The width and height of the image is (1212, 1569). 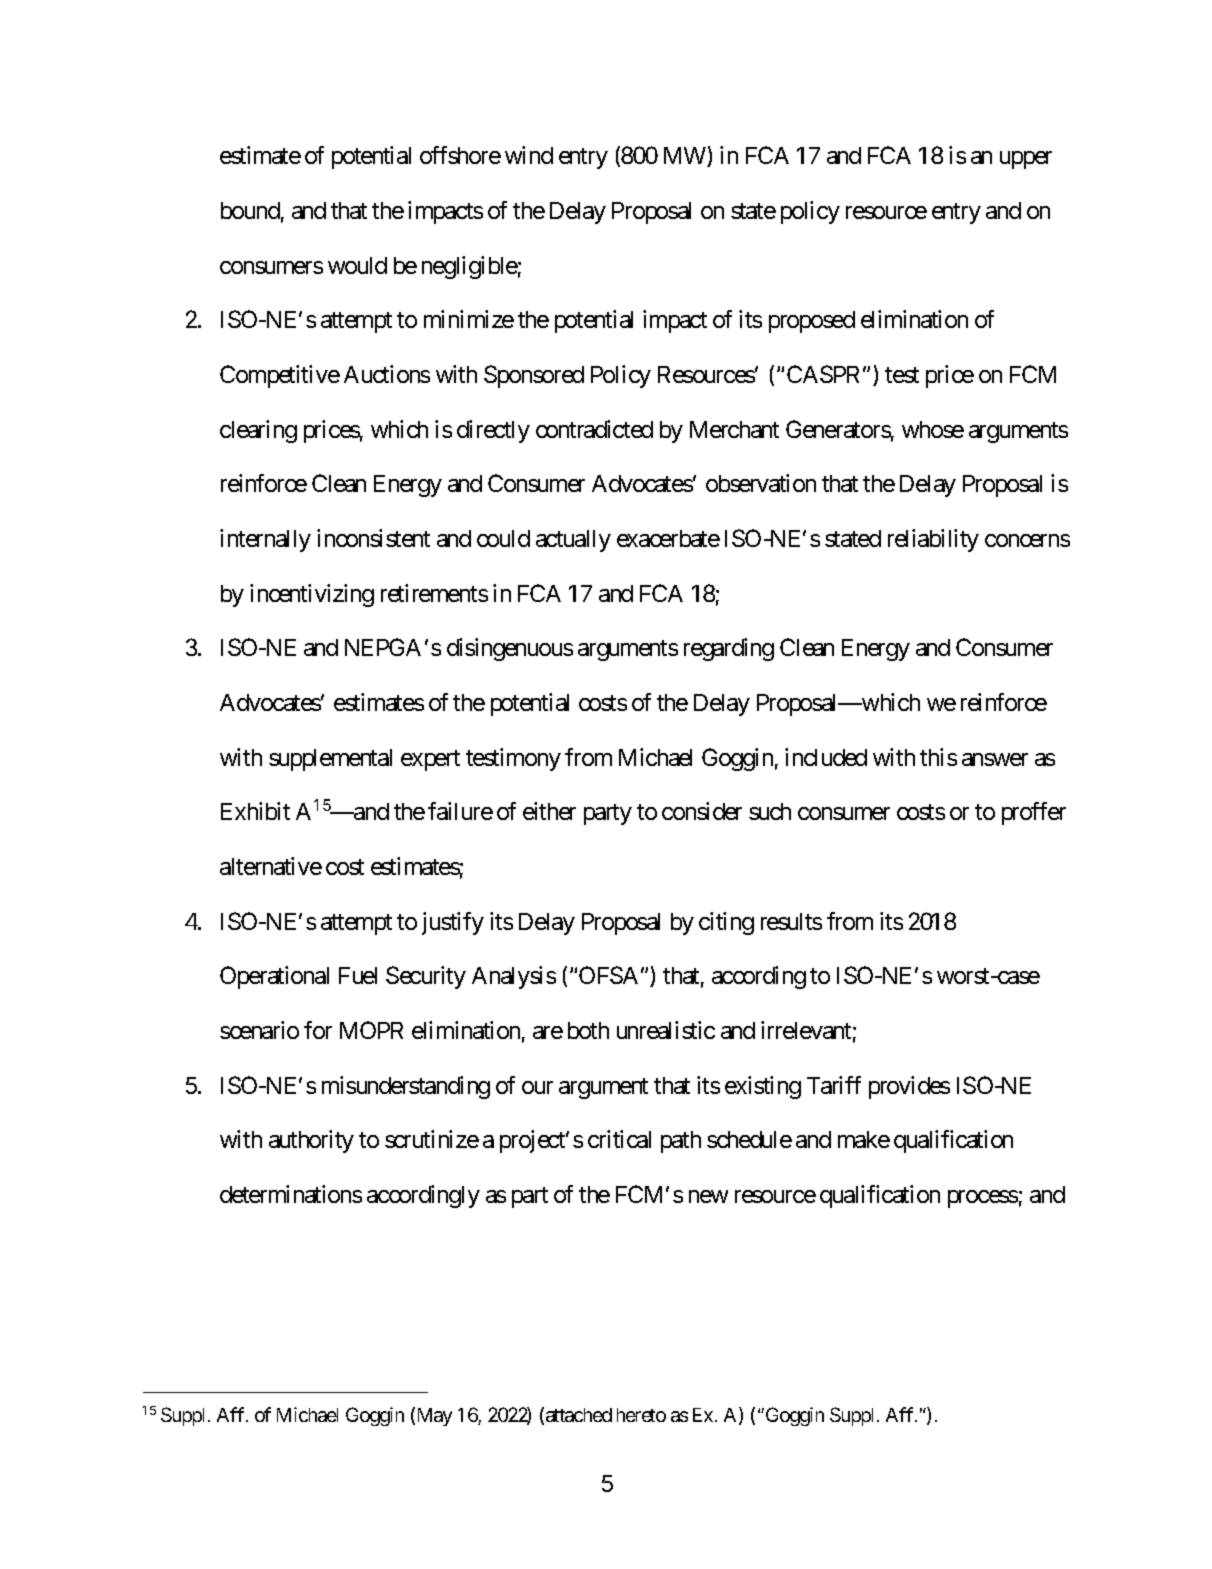 I want to click on regarding, so click(x=729, y=649).
